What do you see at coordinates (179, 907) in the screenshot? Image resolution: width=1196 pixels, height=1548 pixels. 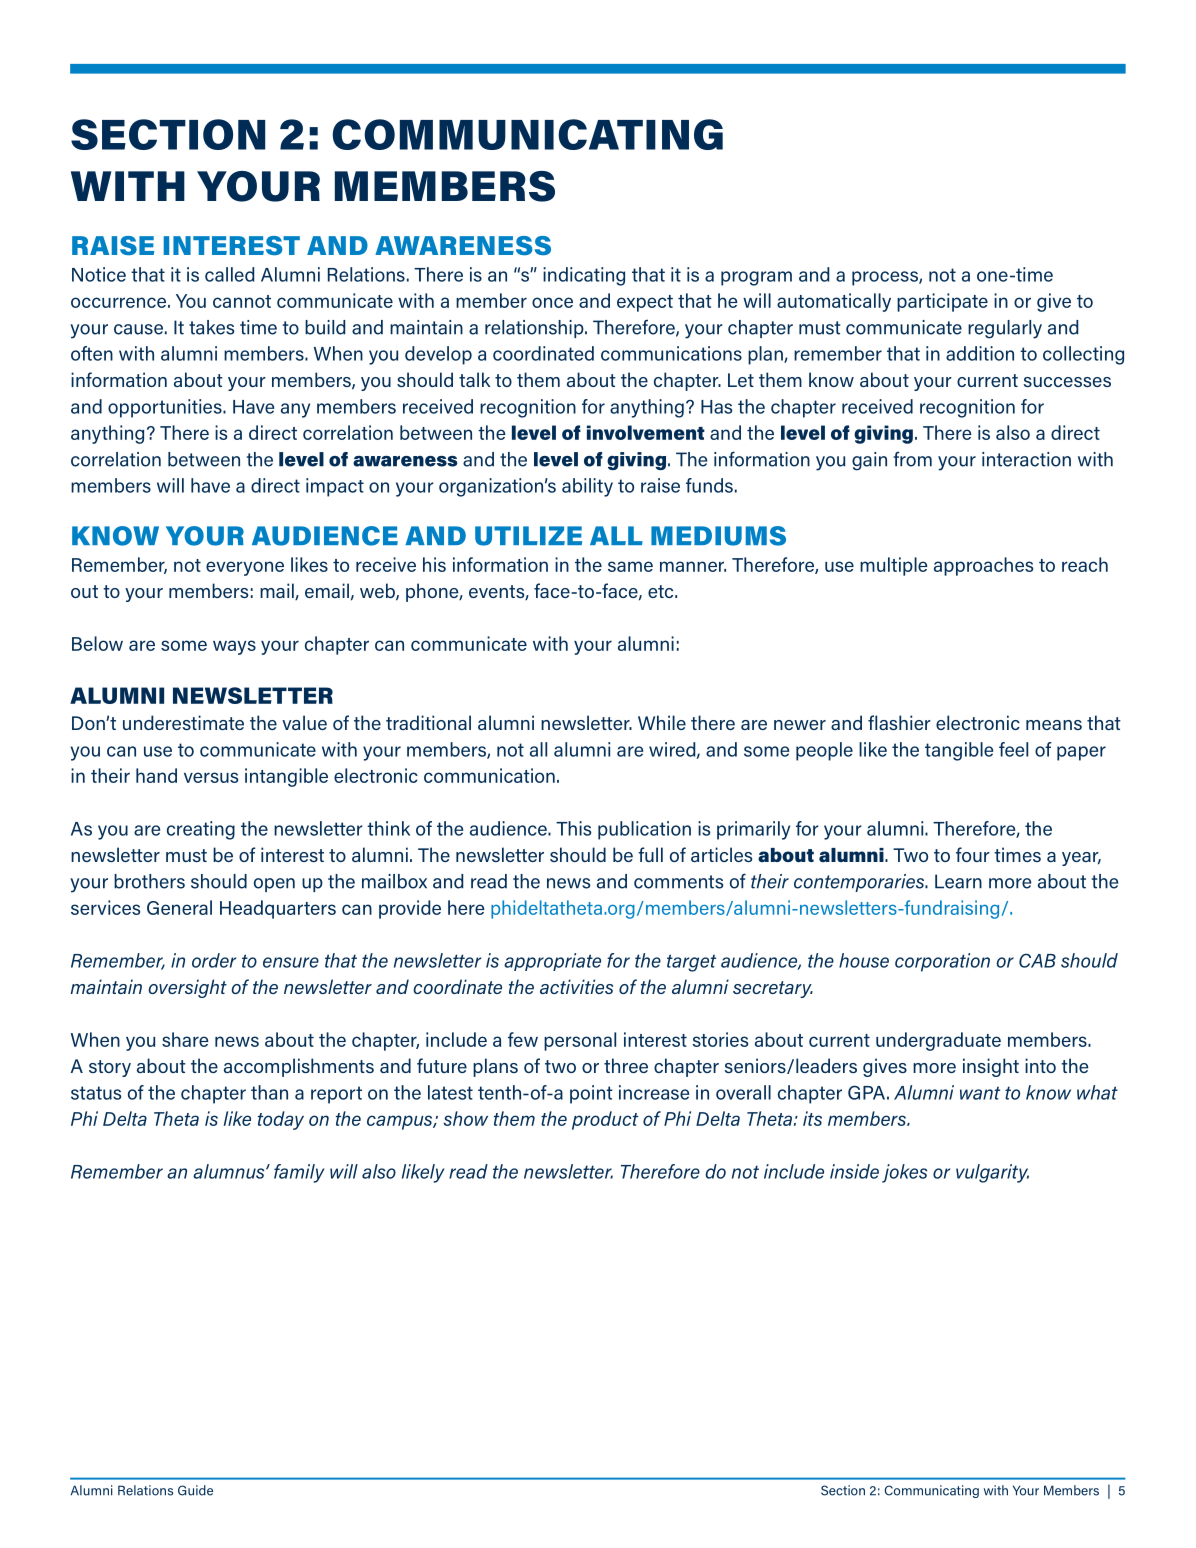 I see `General` at bounding box center [179, 907].
